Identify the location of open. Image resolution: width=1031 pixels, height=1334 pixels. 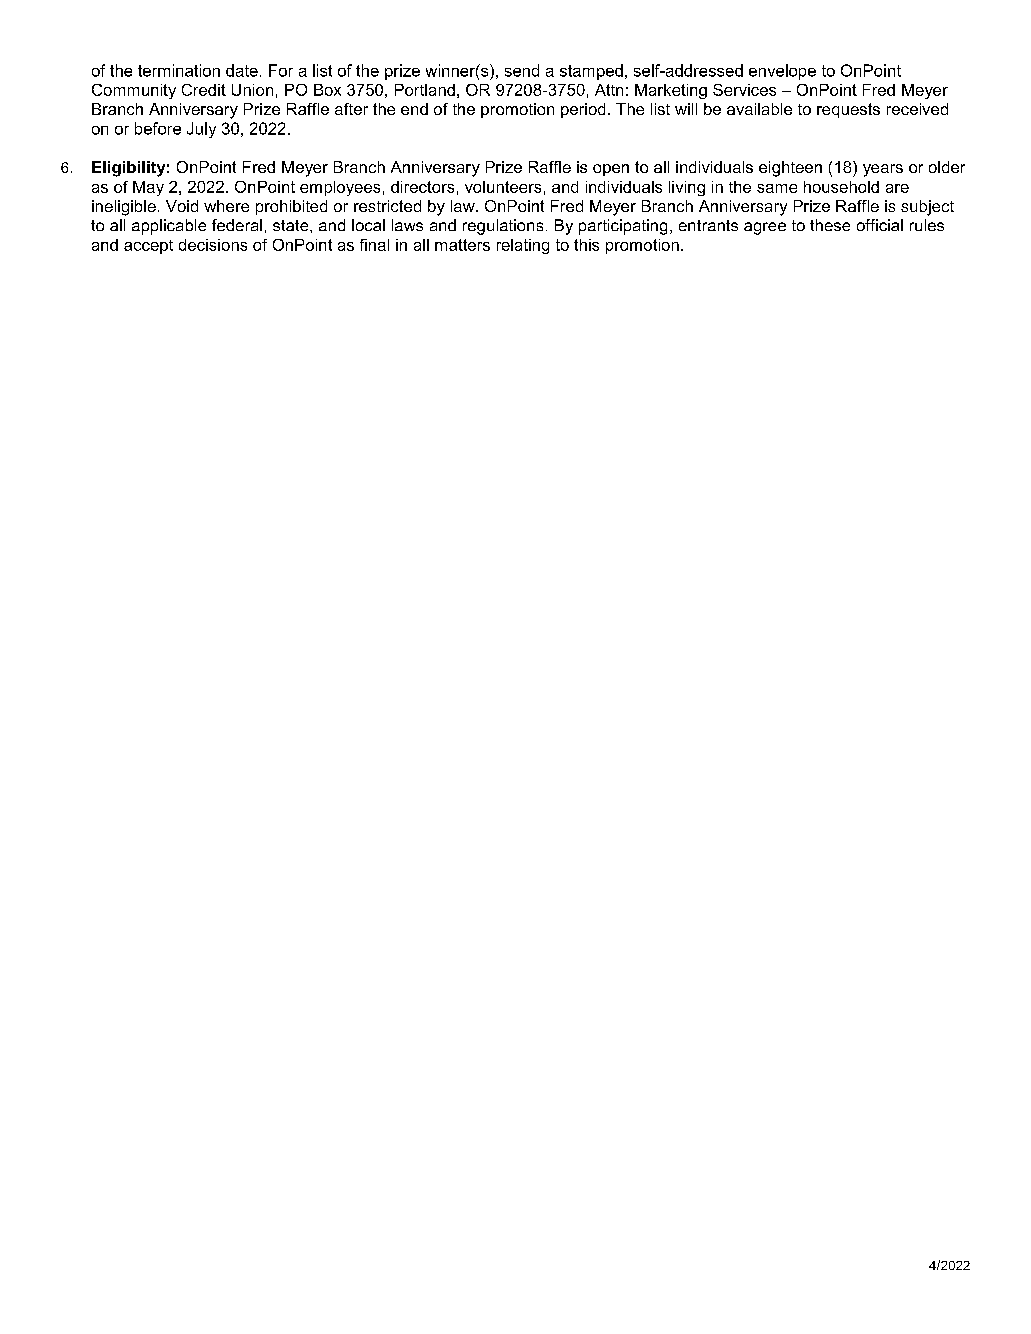
(611, 170).
